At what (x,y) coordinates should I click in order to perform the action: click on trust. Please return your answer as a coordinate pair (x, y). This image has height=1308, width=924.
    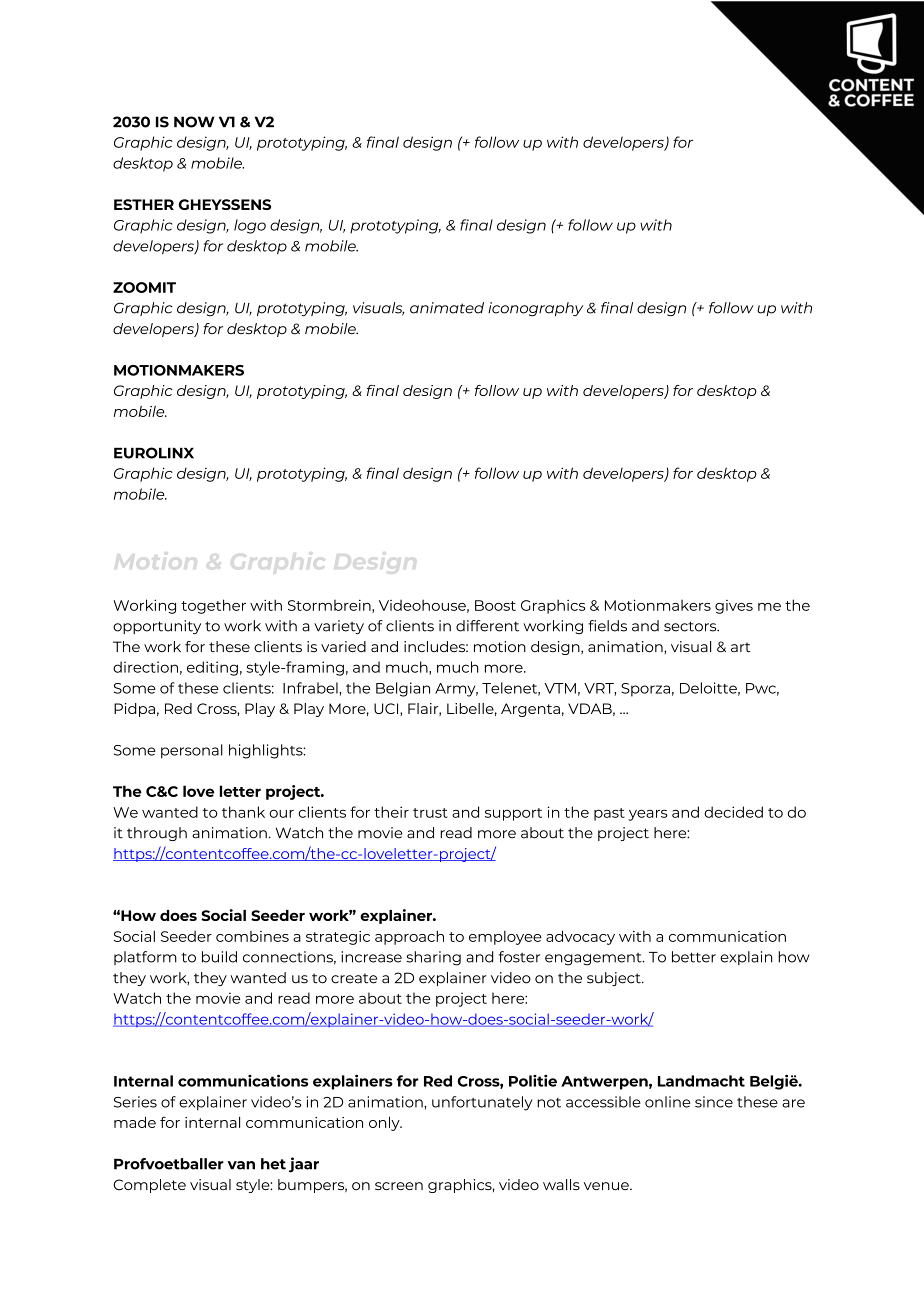
    Looking at the image, I should click on (430, 813).
